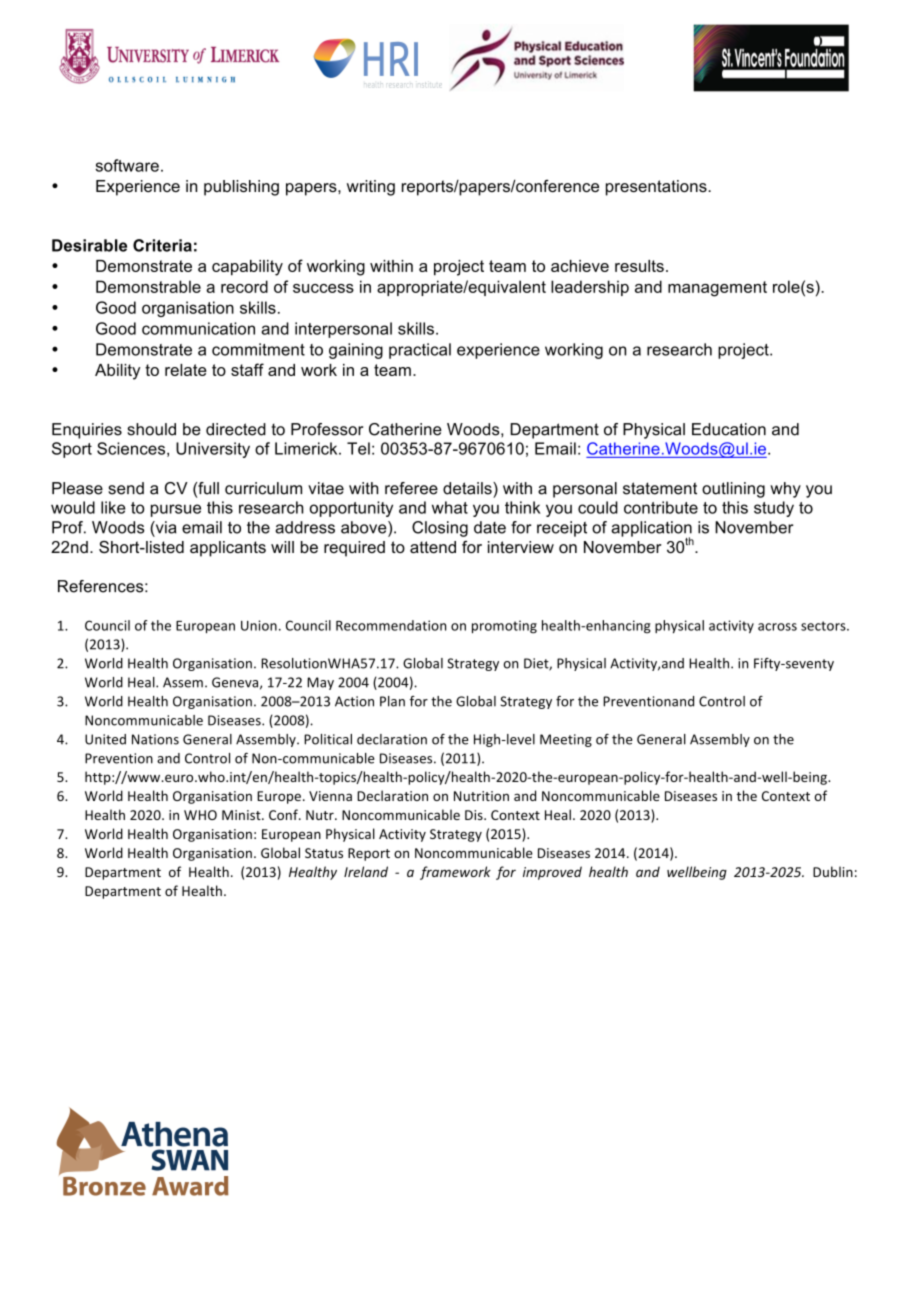 The width and height of the screenshot is (924, 1308). Describe the element at coordinates (366, 871) in the screenshot. I see `Ireland` at that location.
